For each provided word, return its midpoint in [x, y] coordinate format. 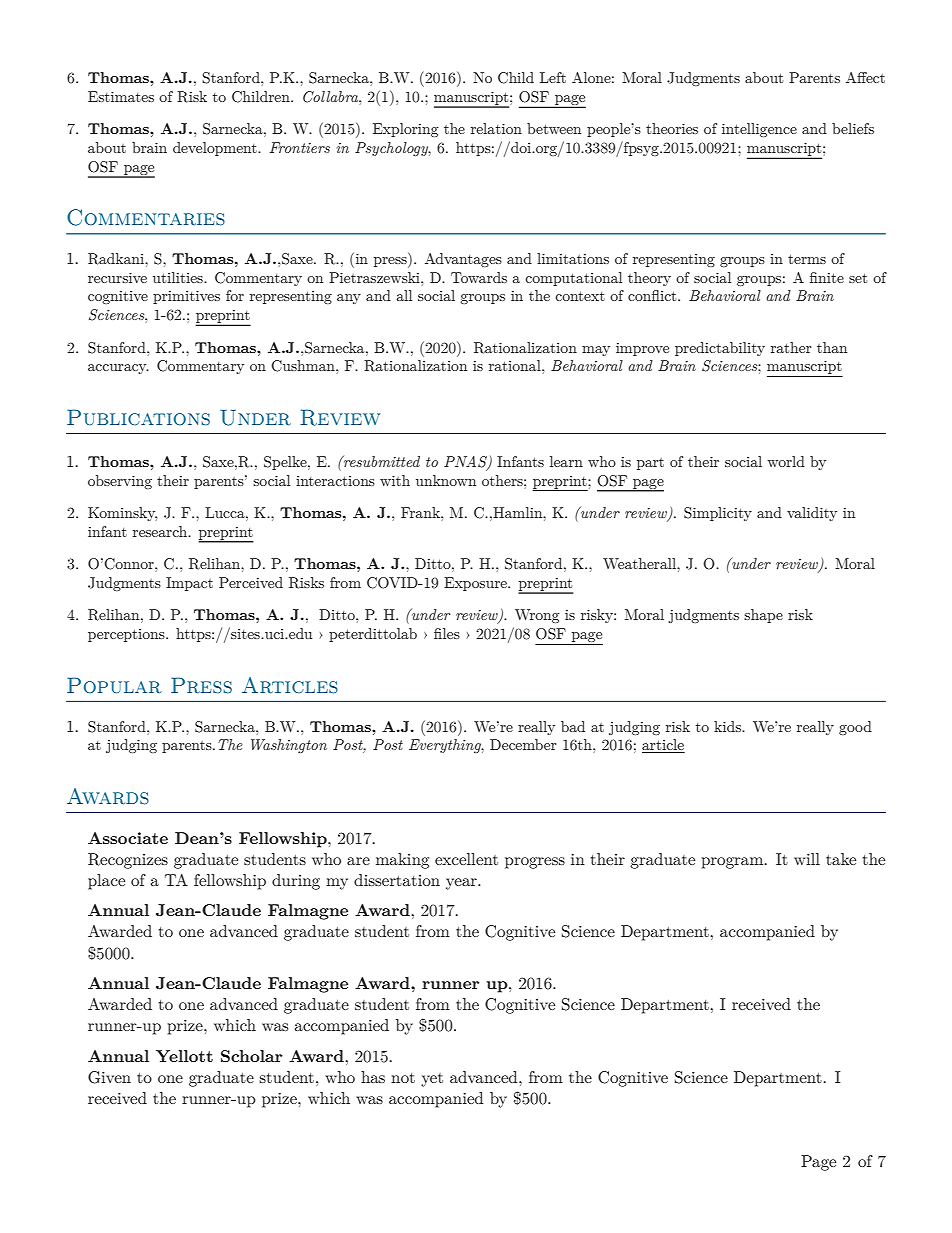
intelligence [759, 130]
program [734, 863]
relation [496, 128]
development [216, 149]
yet [432, 1080]
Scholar [251, 1056]
